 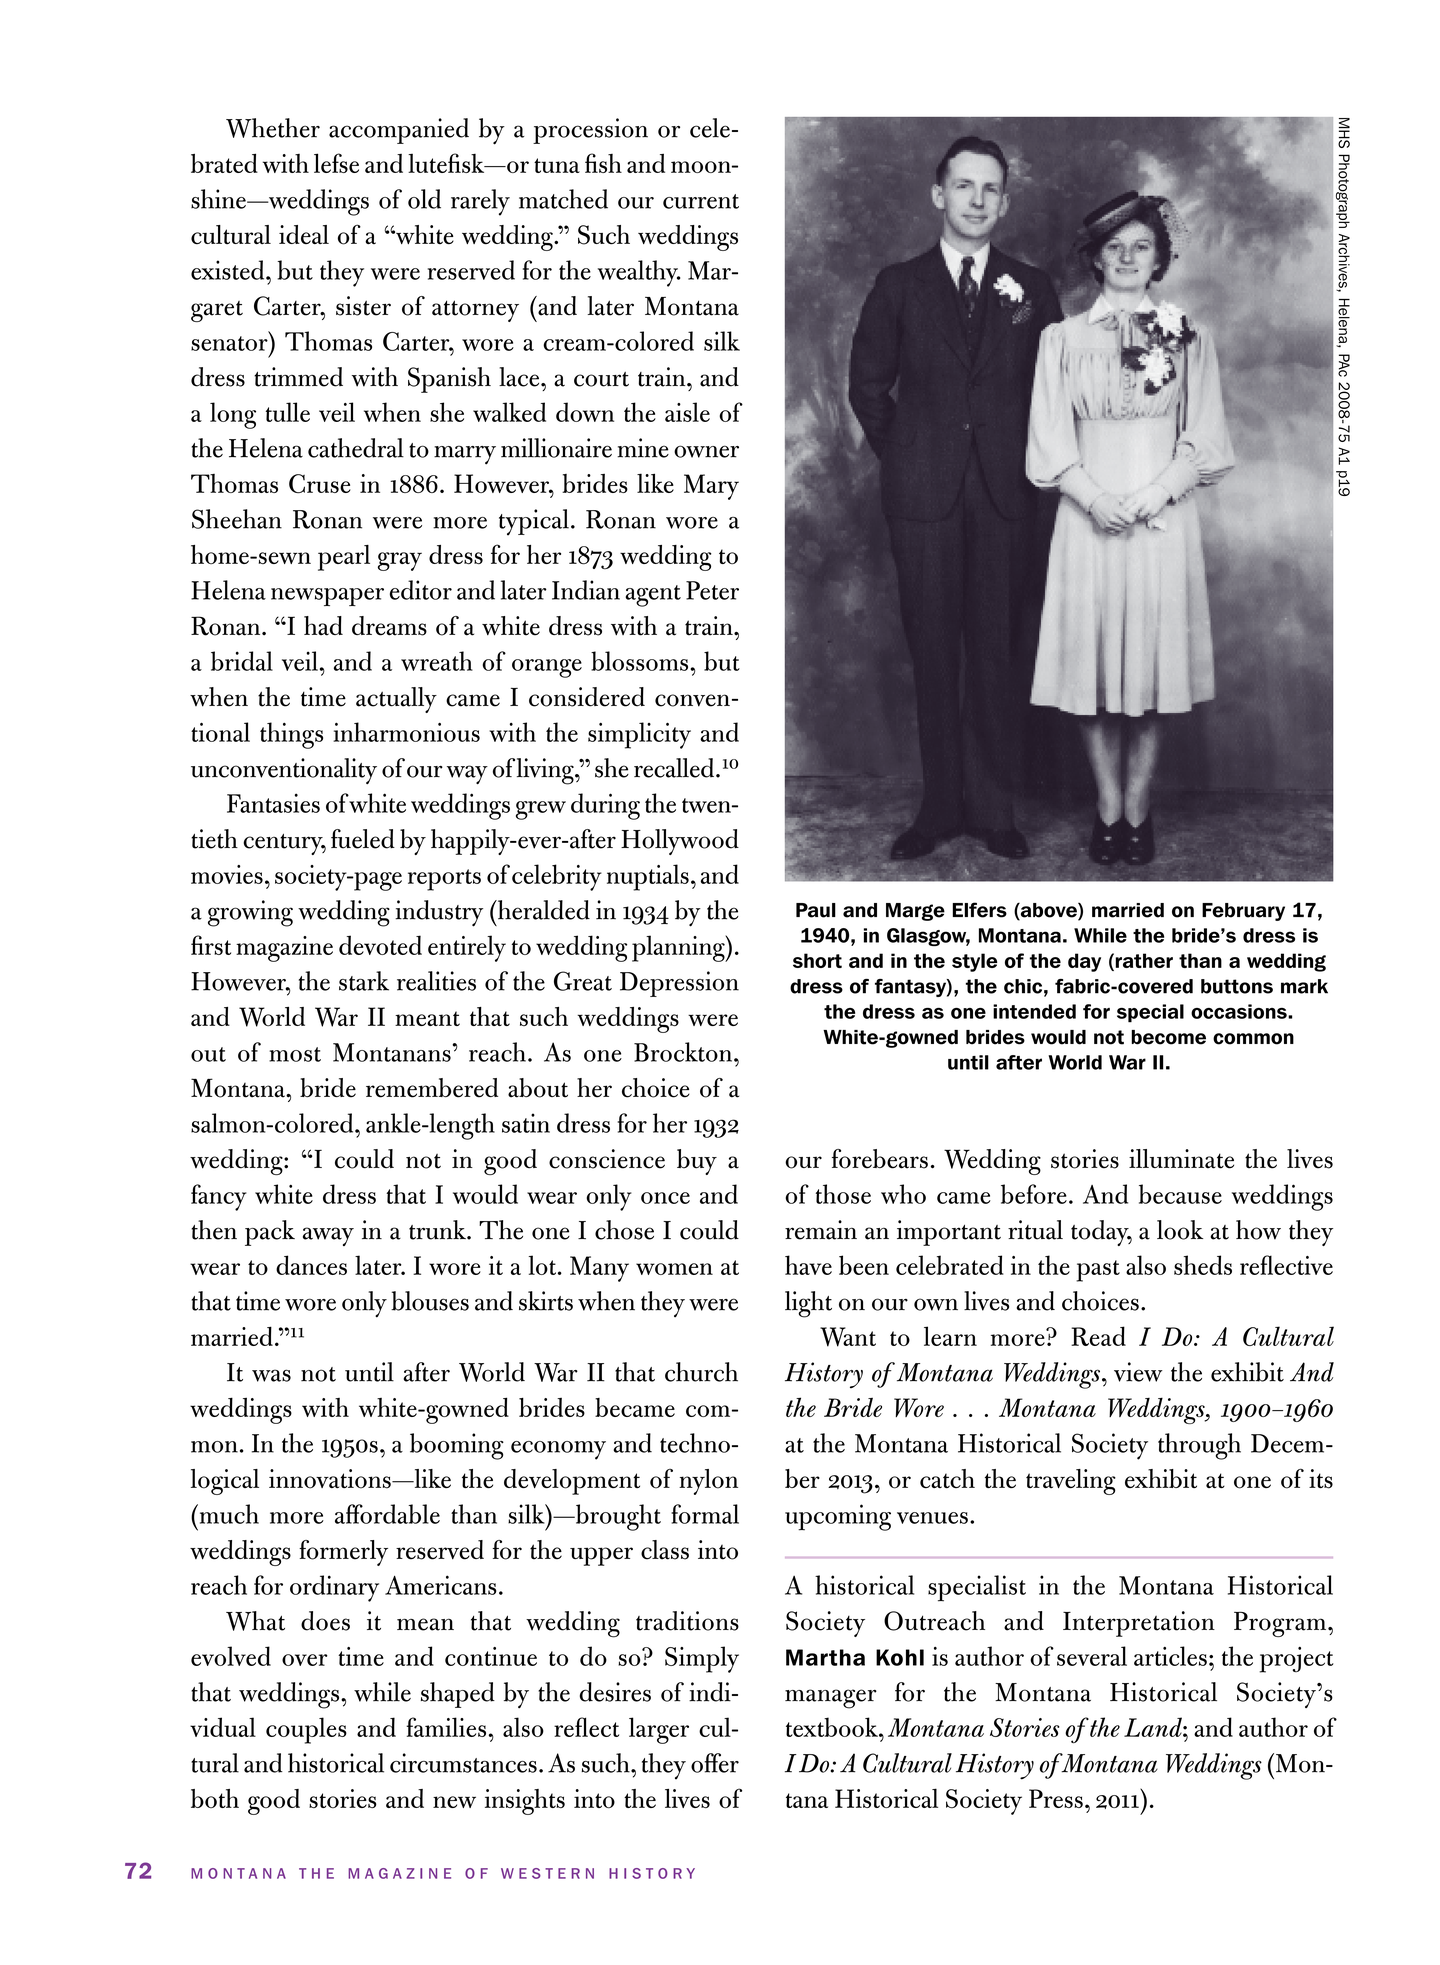 What do you see at coordinates (701, 201) in the document?
I see `current` at bounding box center [701, 201].
